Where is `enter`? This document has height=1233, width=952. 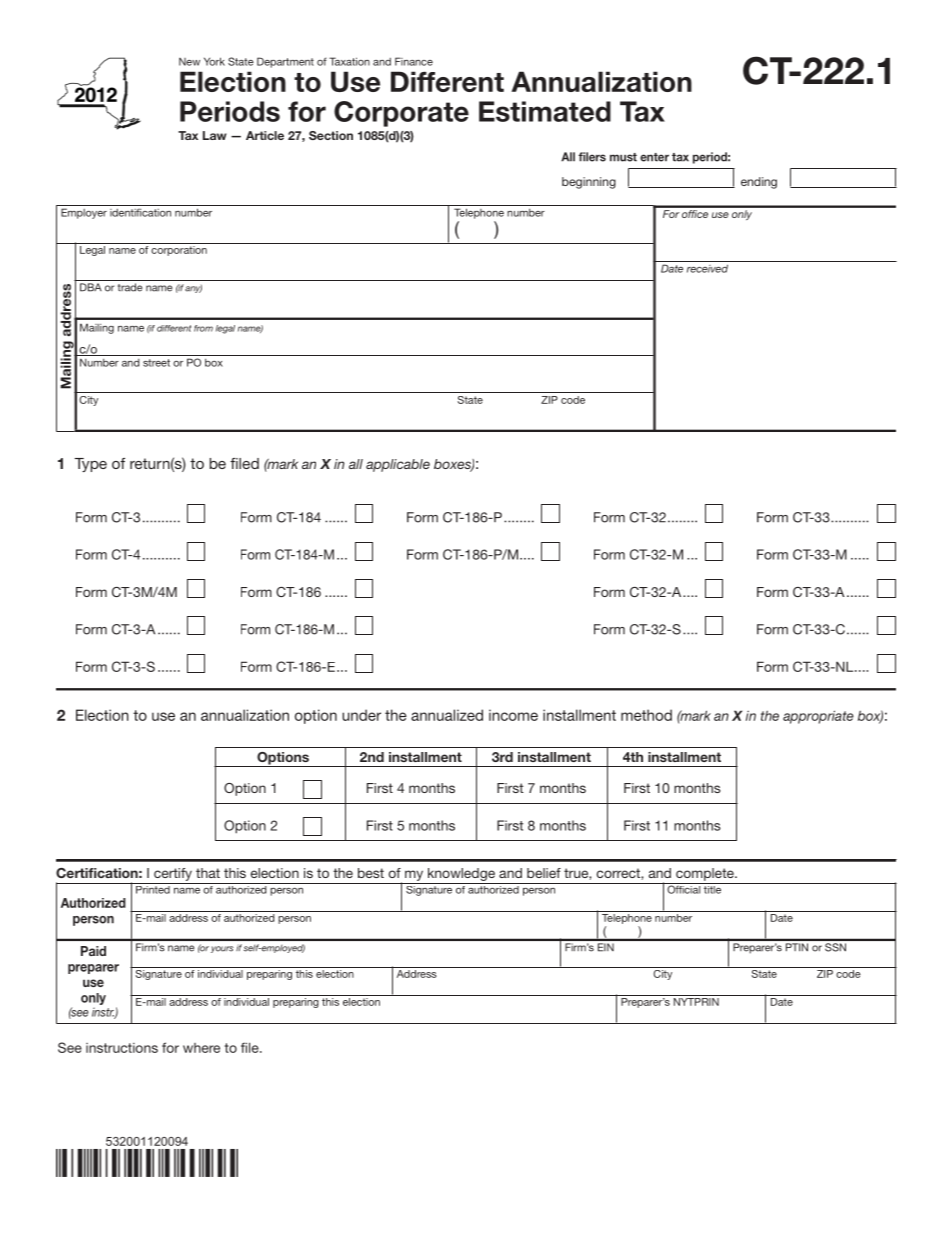
enter is located at coordinates (654, 157).
